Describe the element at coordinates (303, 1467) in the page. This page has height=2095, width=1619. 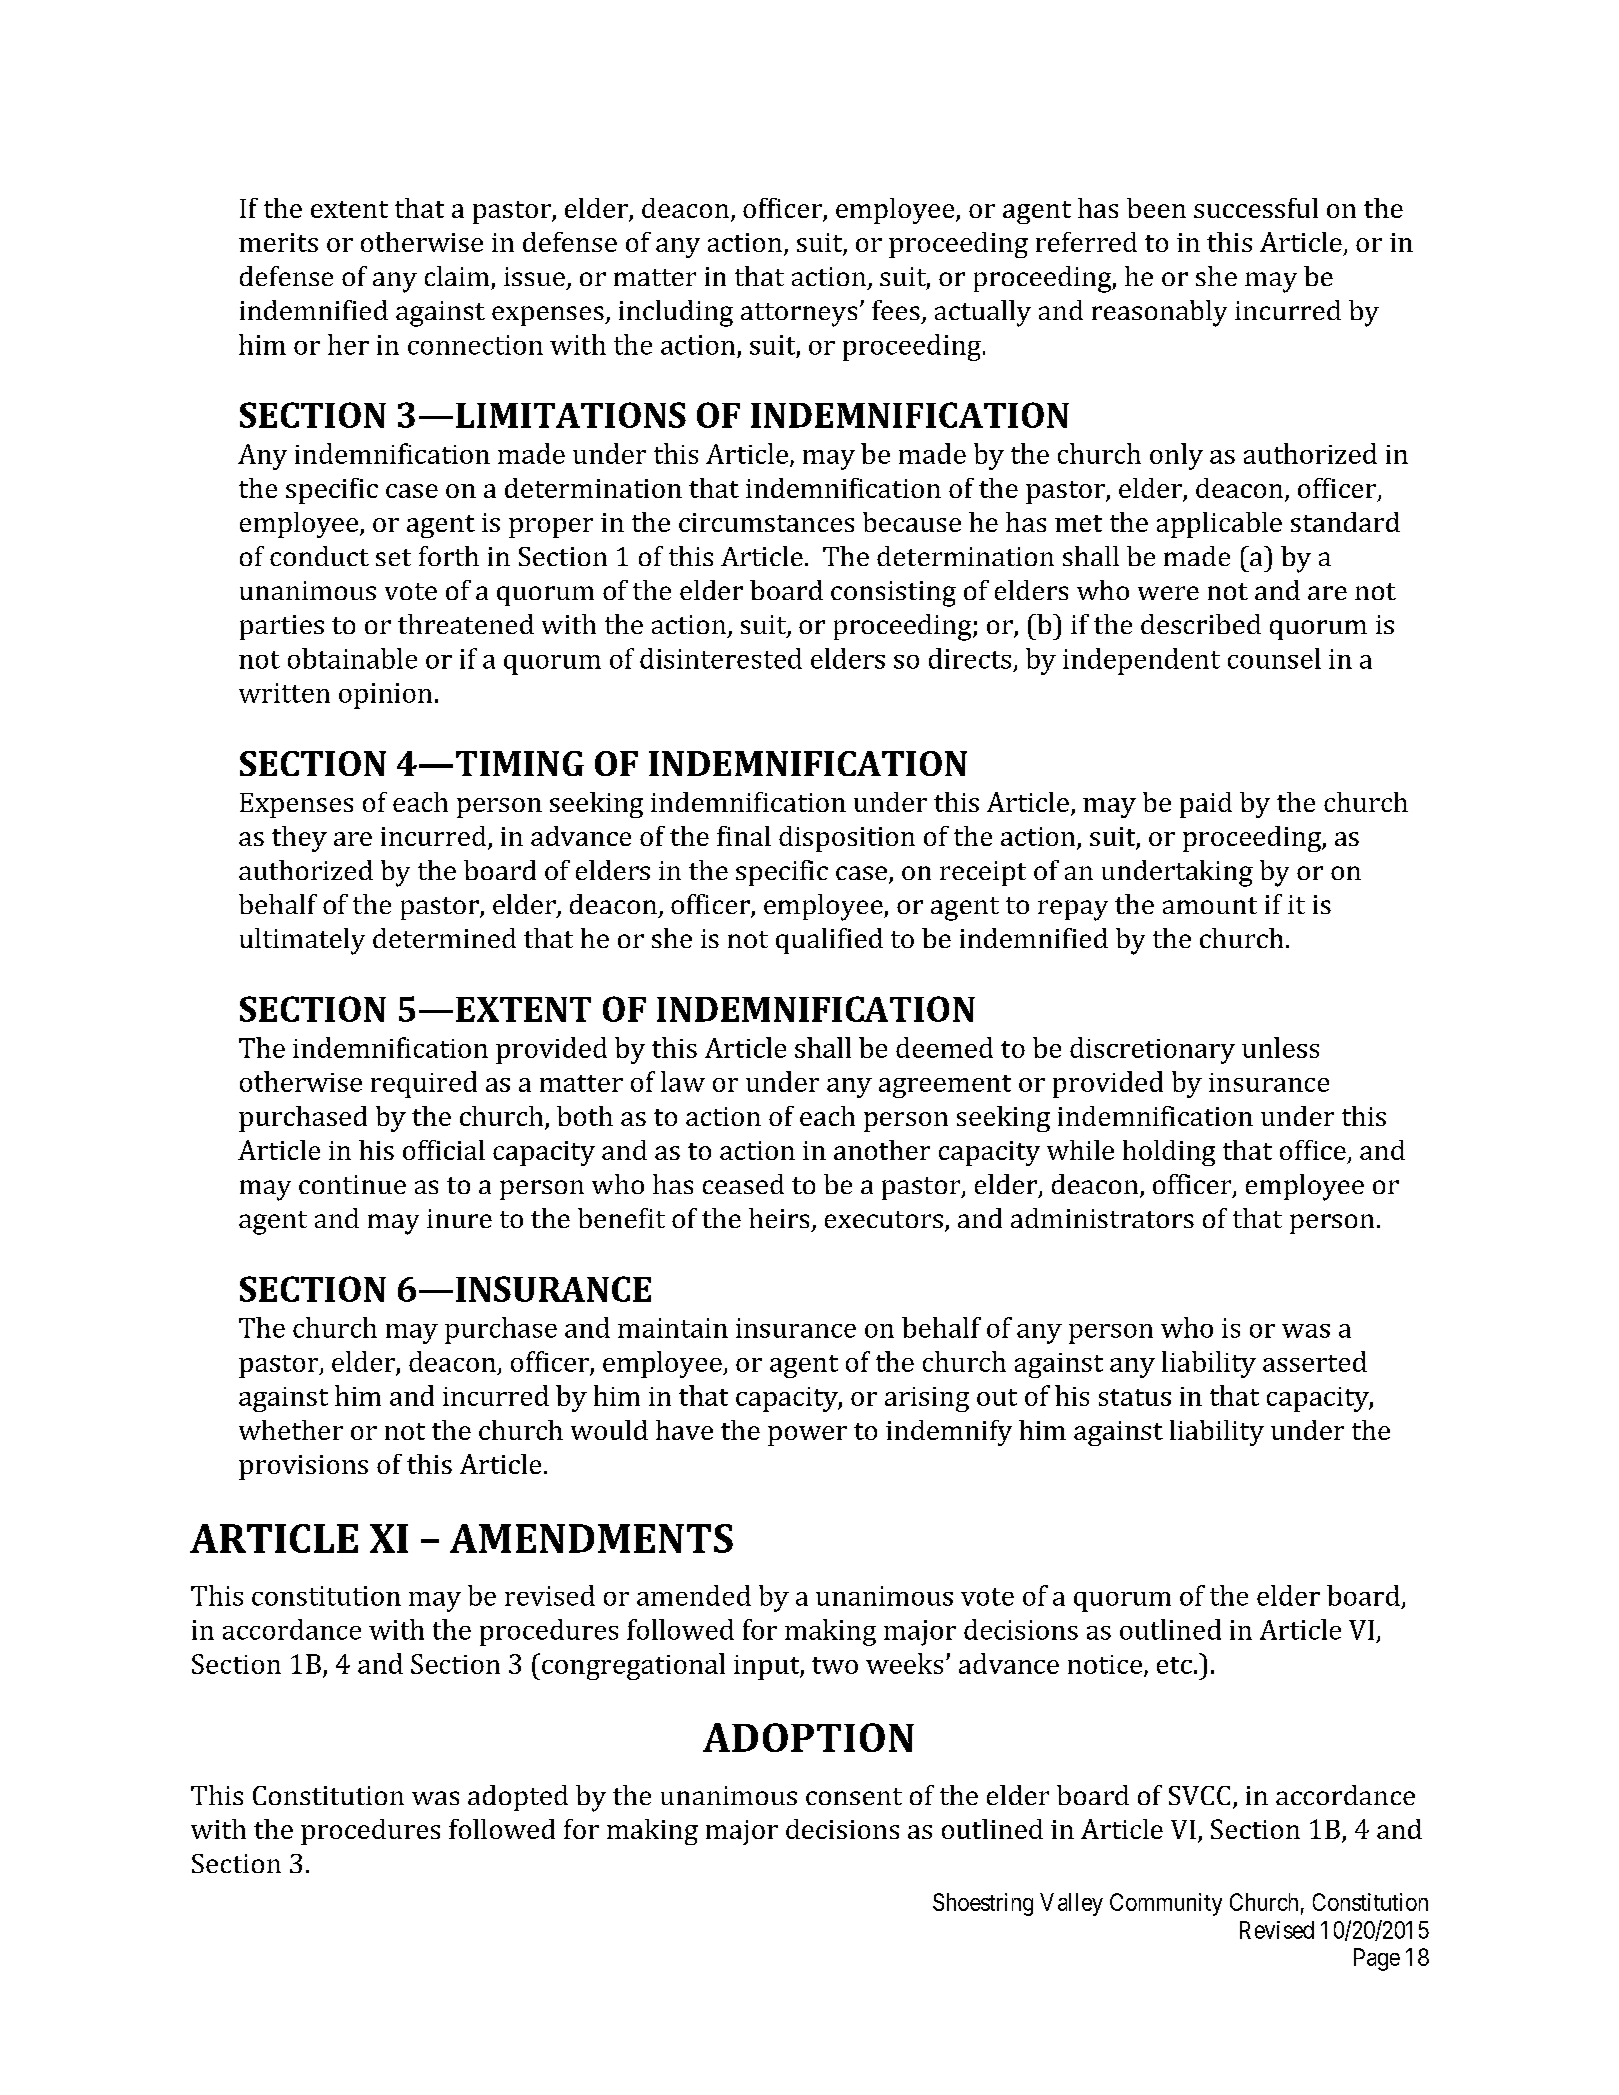
I see `provisions` at that location.
